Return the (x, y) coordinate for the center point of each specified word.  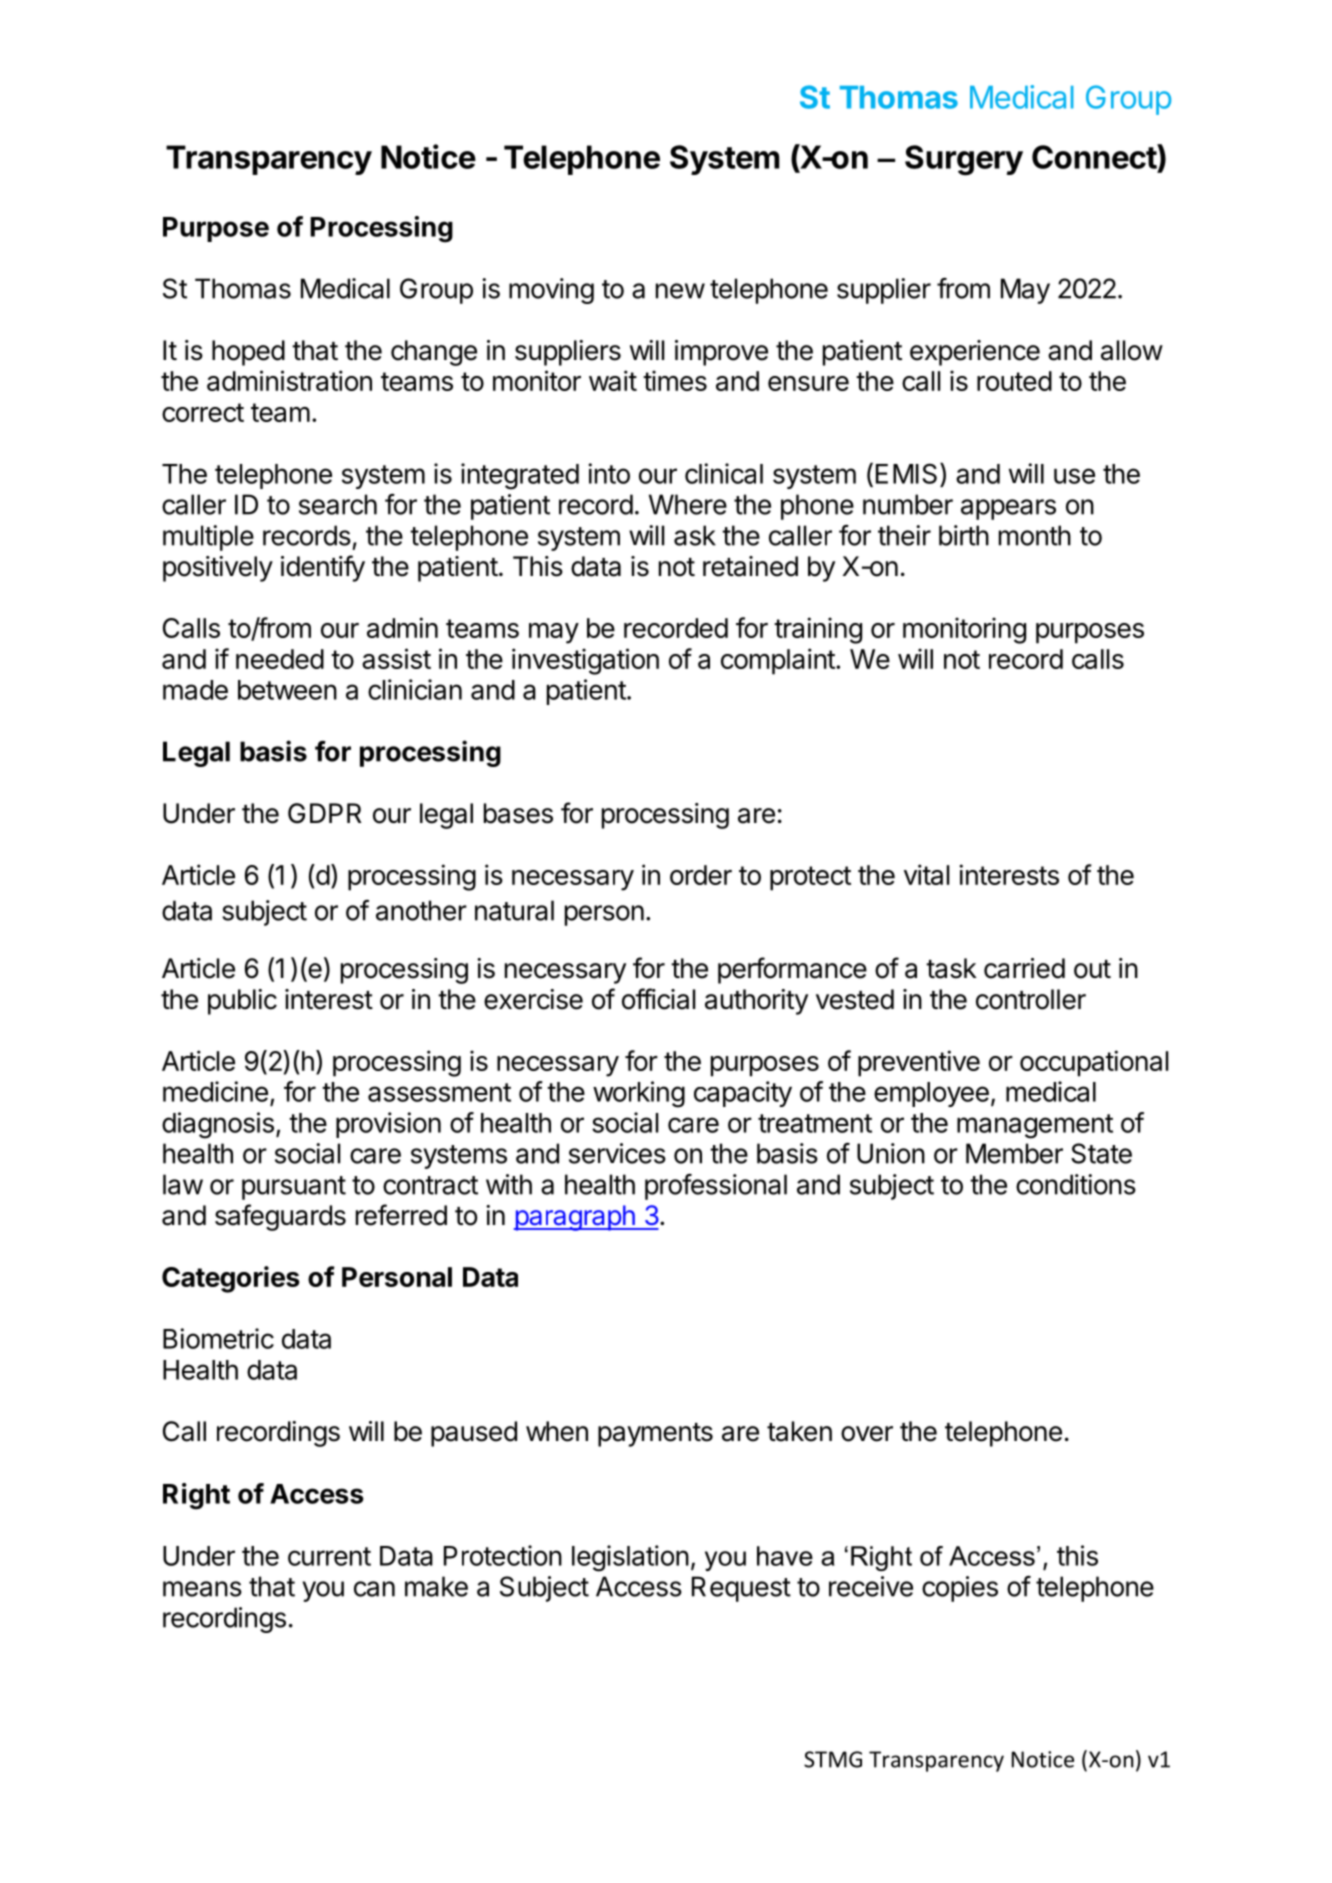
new (680, 291)
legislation (630, 1558)
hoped (248, 353)
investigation (585, 661)
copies (960, 1589)
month (1035, 535)
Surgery (964, 160)
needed (280, 659)
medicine (215, 1091)
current (329, 1556)
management (1035, 1126)
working (639, 1094)
